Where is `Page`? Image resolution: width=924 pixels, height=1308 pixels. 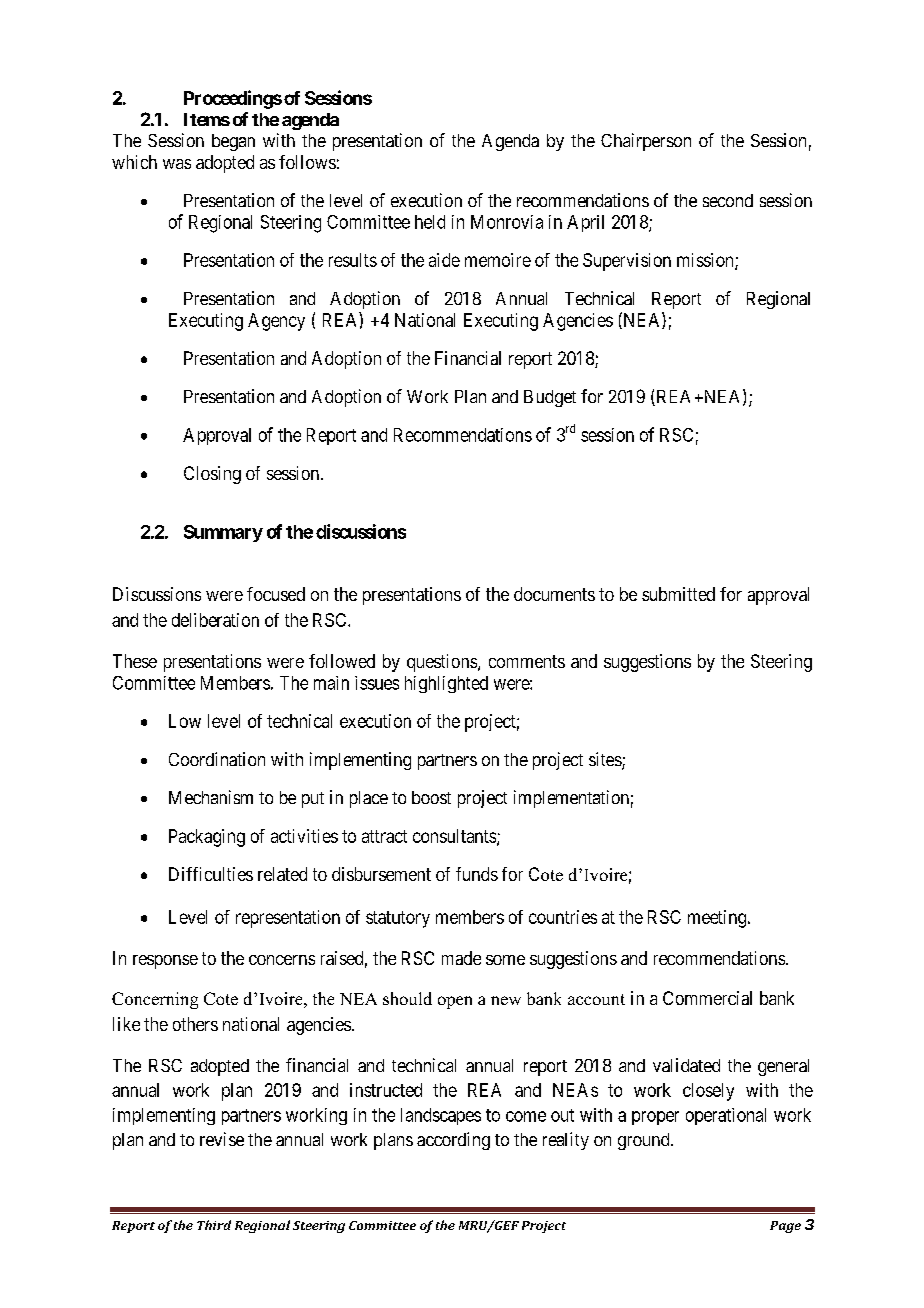
Page is located at coordinates (785, 1227).
